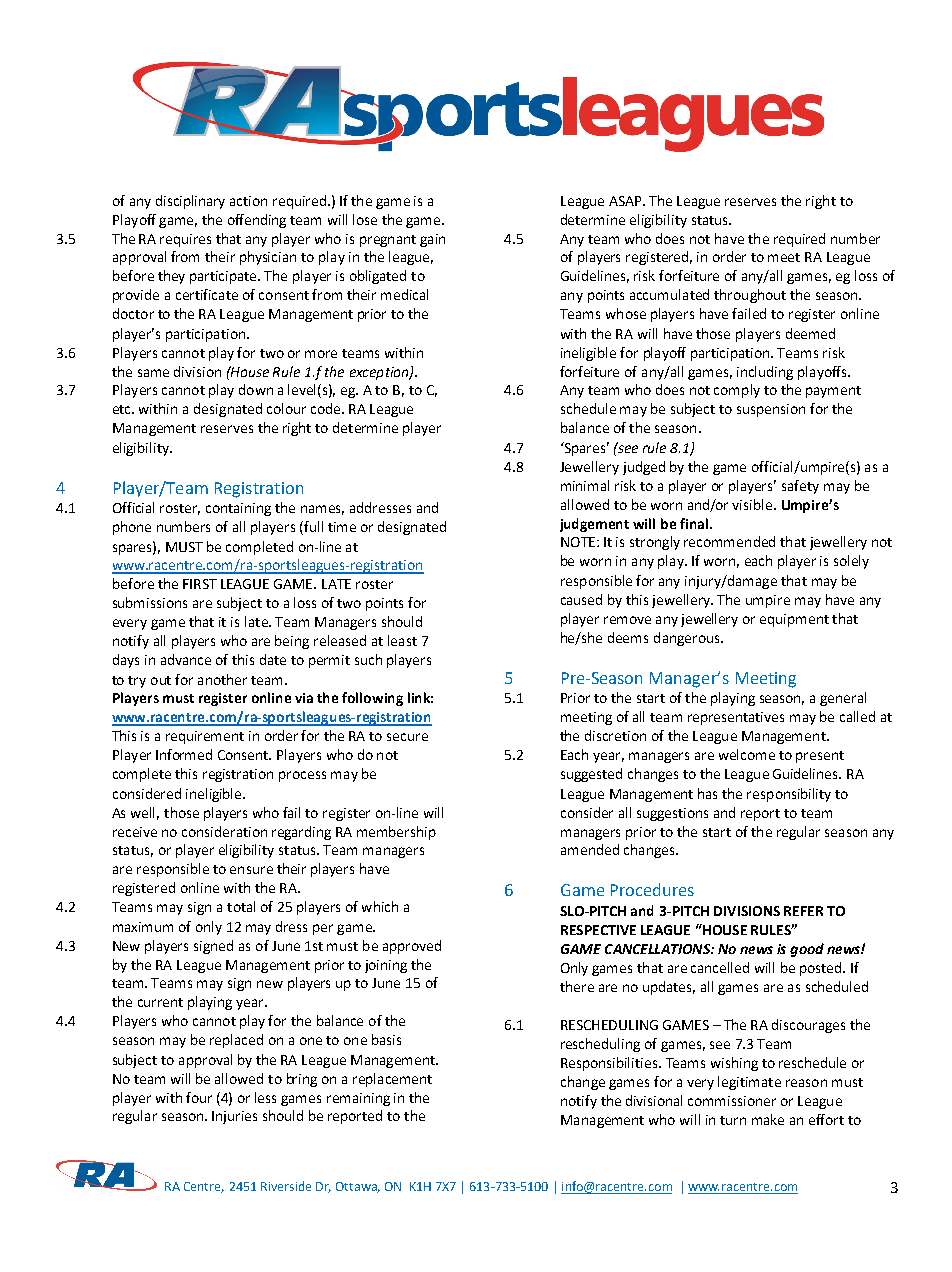  What do you see at coordinates (396, 833) in the page?
I see `membership` at bounding box center [396, 833].
